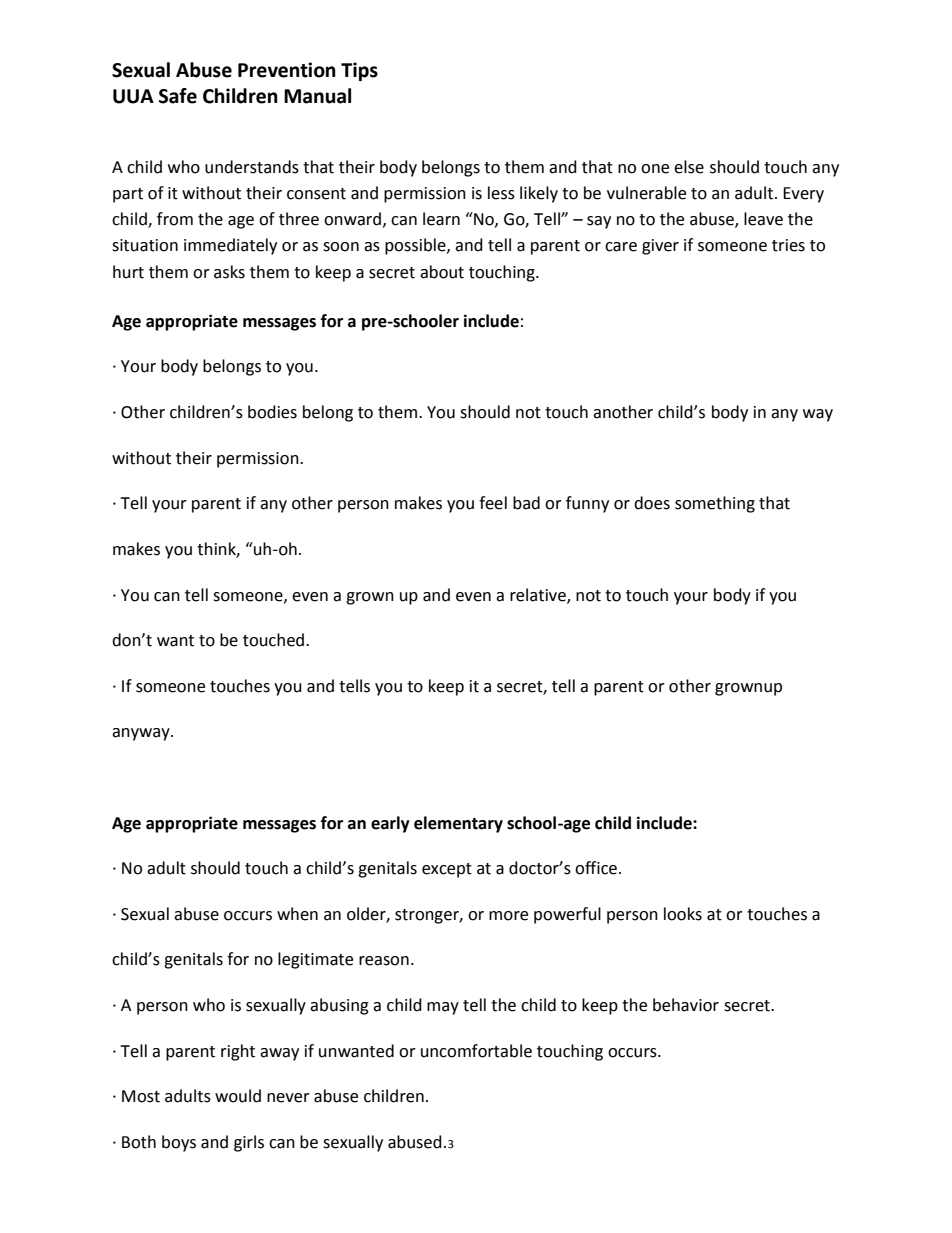  I want to click on giver, so click(660, 247).
